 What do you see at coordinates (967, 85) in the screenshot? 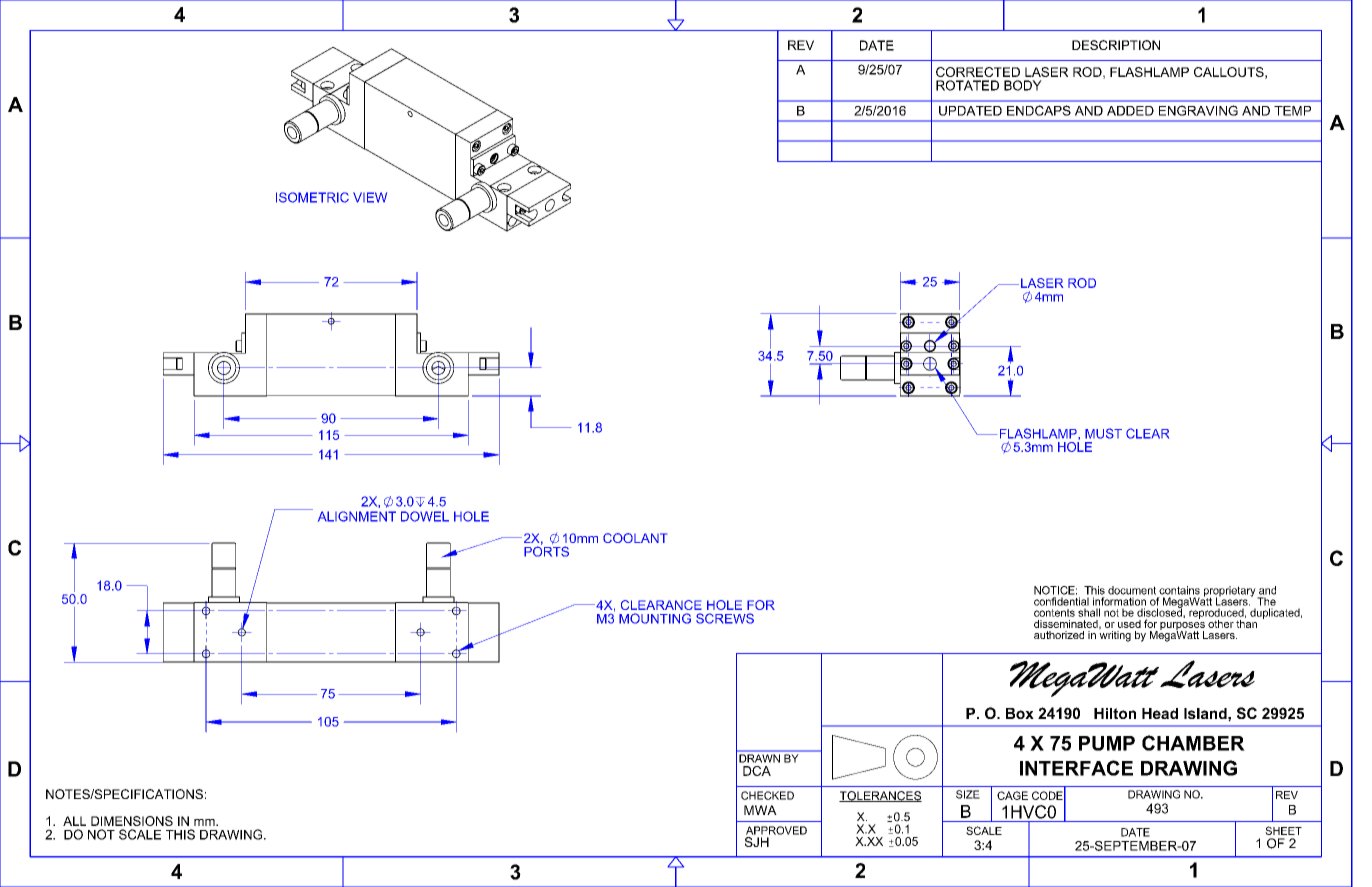
I see `ROTATED` at bounding box center [967, 85].
